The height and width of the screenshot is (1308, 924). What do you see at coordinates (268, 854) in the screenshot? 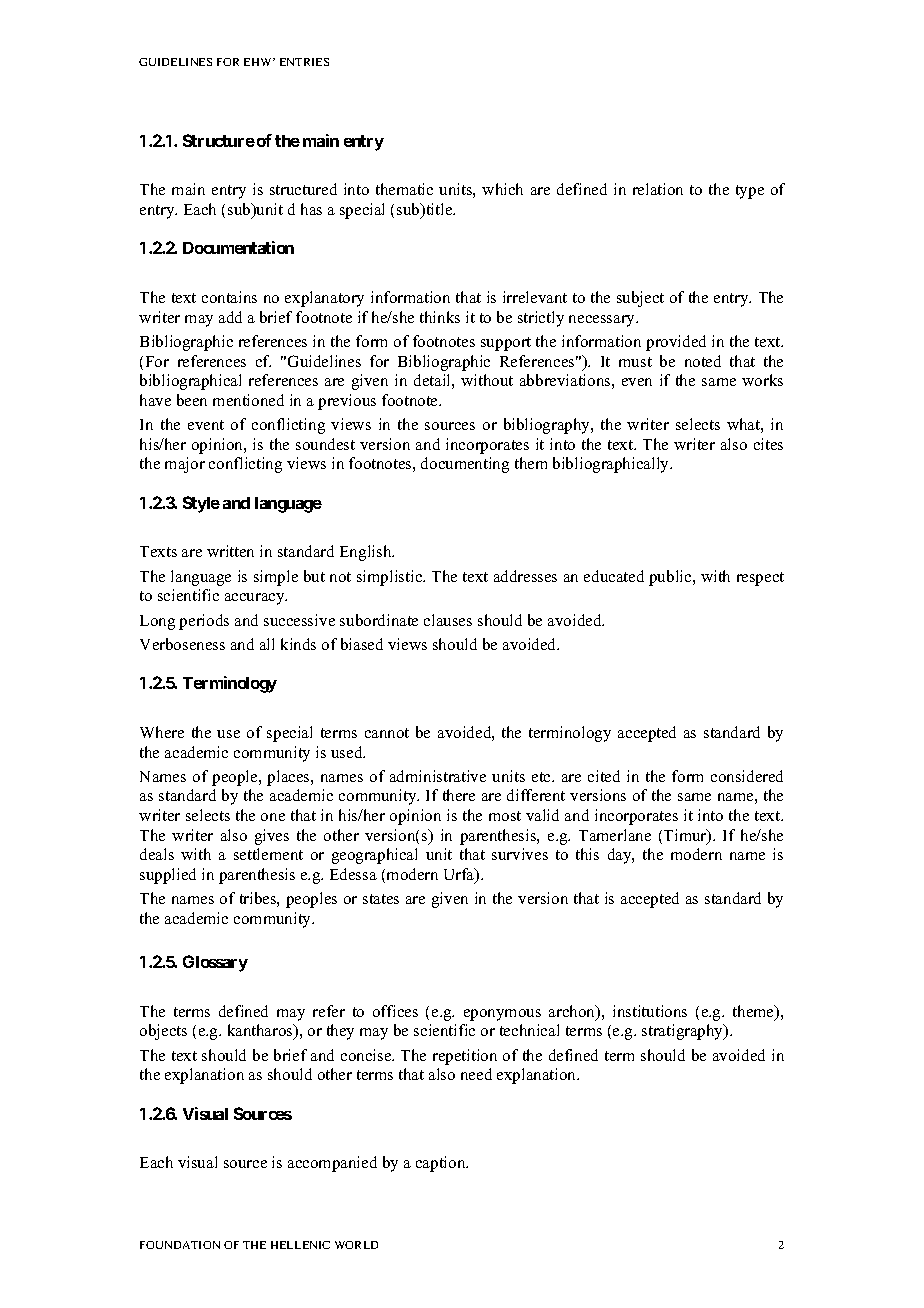
I see `settlement` at bounding box center [268, 854].
